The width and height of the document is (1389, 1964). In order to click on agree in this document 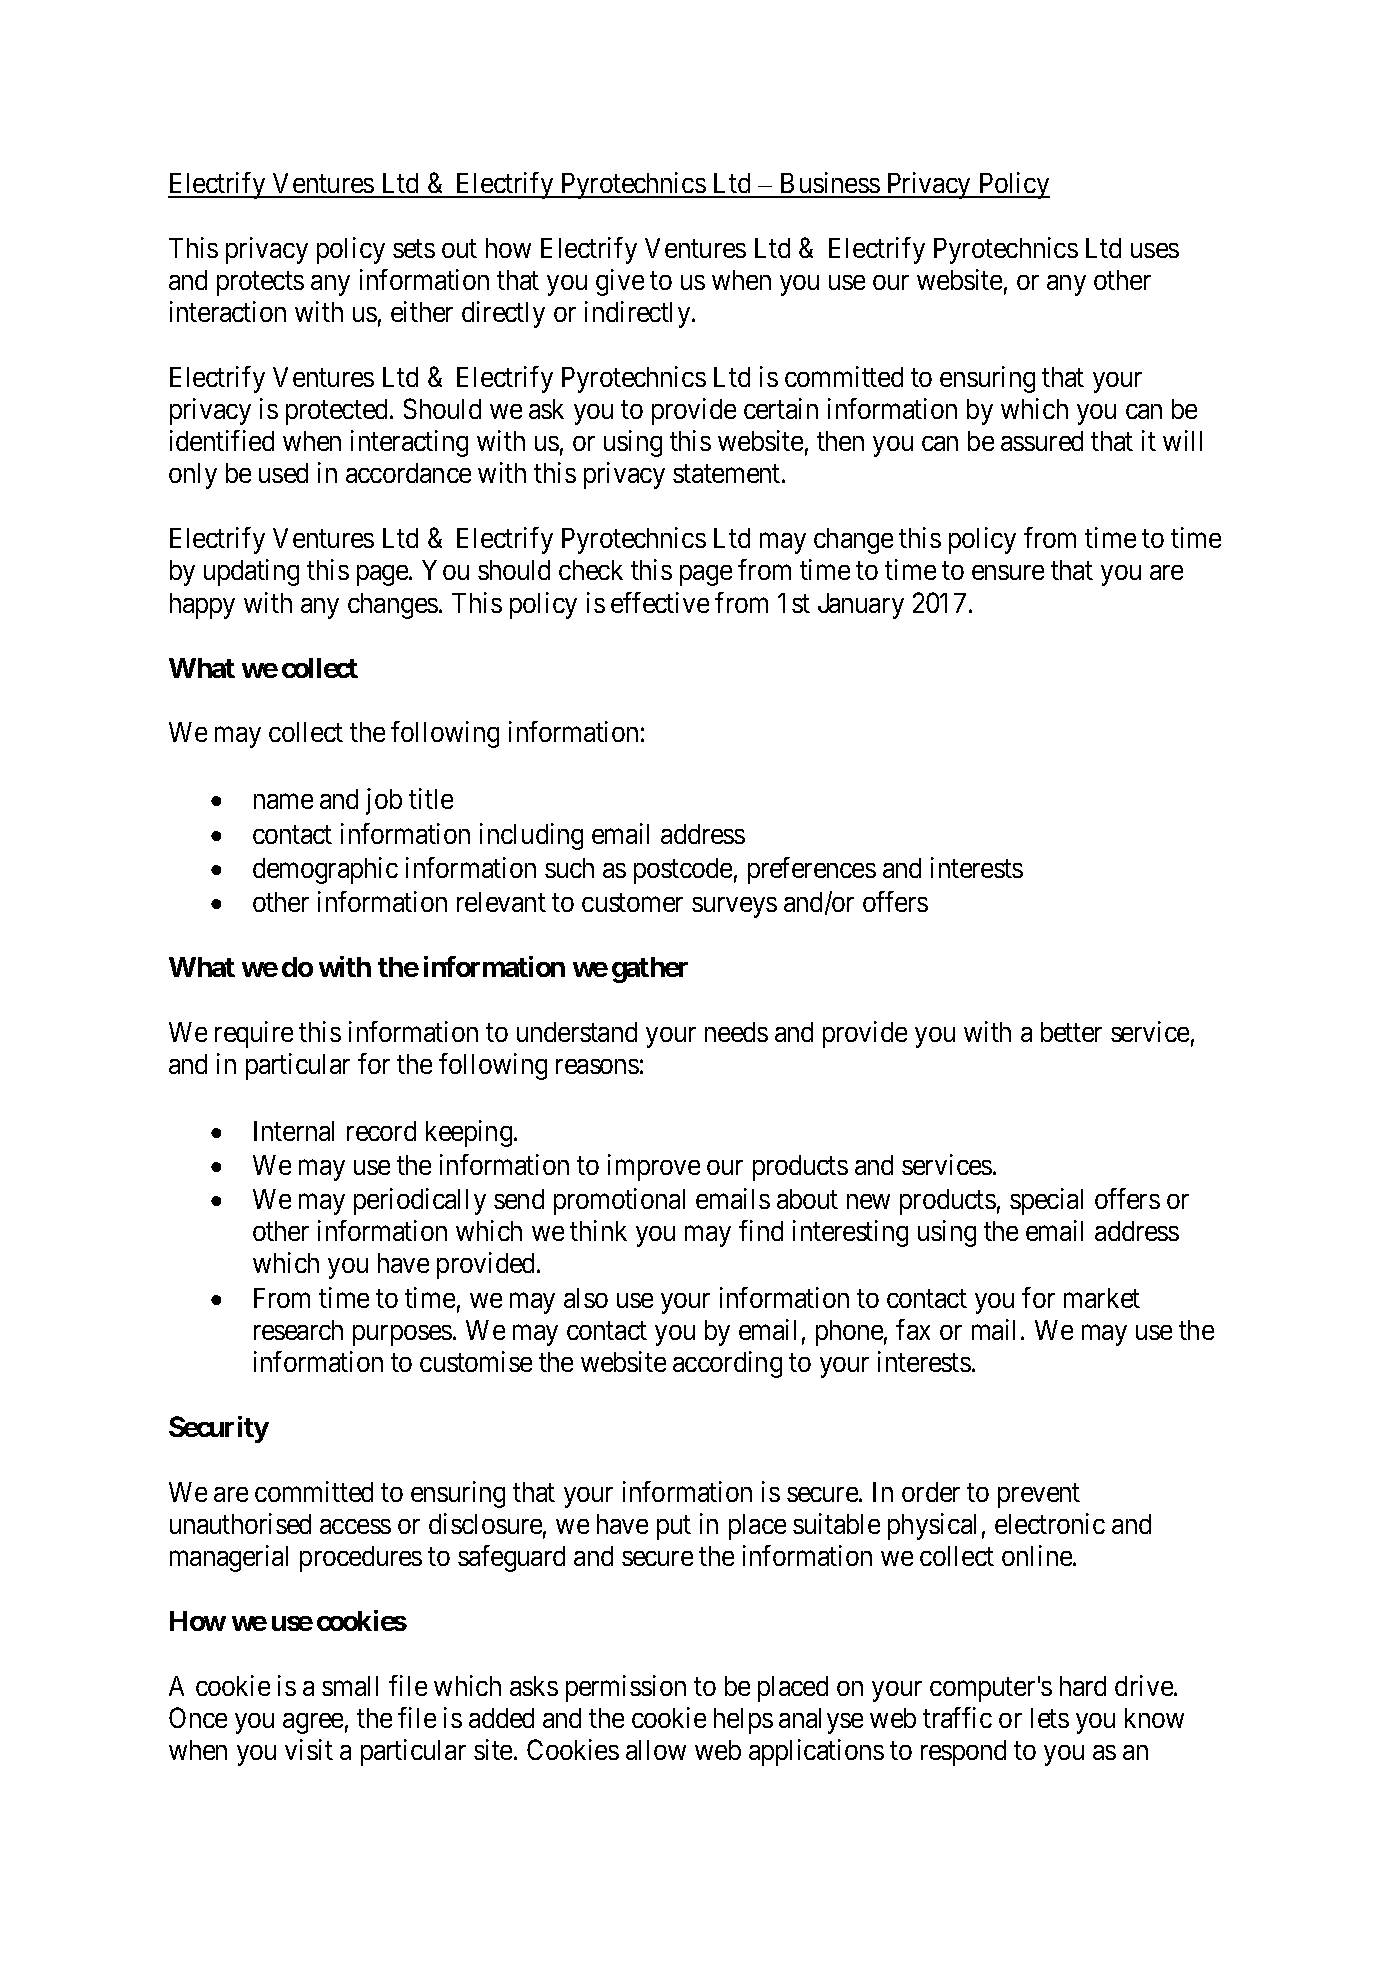, I will do `click(313, 1723)`.
